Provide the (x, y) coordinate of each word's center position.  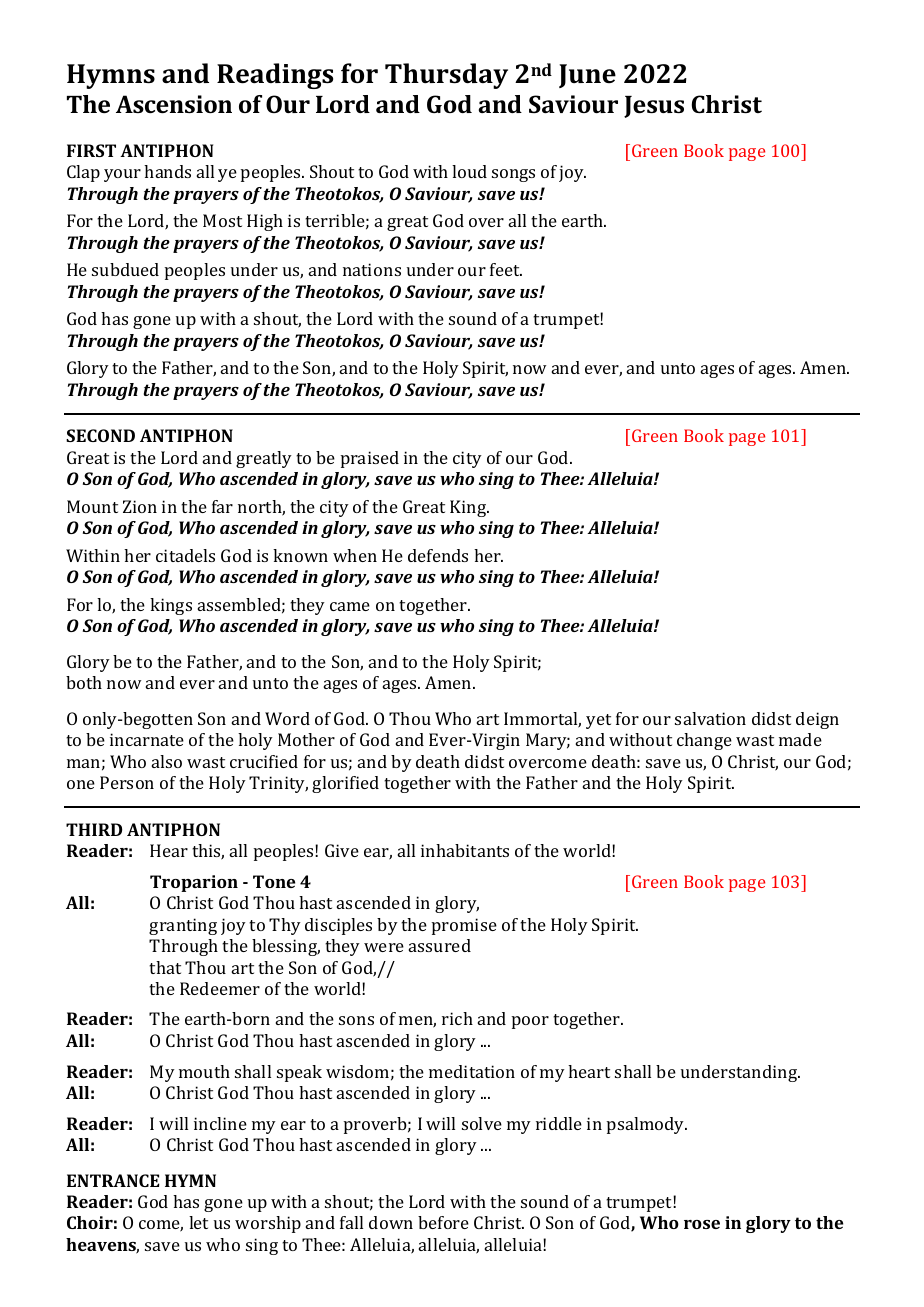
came (350, 606)
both (84, 682)
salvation (710, 718)
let (198, 1222)
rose (702, 1224)
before (443, 1222)
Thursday (446, 76)
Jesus (654, 107)
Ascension (174, 104)
